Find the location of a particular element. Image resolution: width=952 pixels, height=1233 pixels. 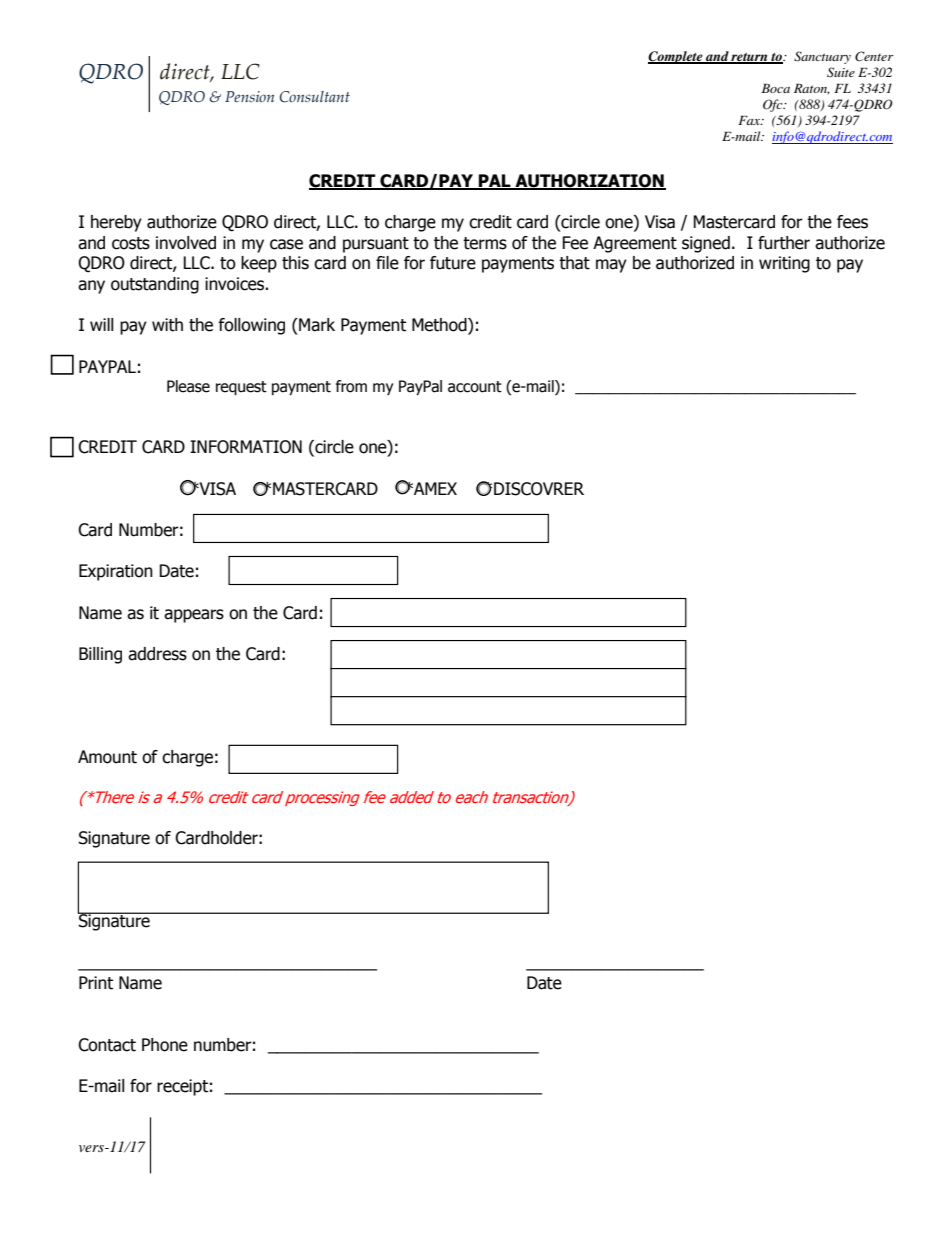

Phone is located at coordinates (165, 1045).
